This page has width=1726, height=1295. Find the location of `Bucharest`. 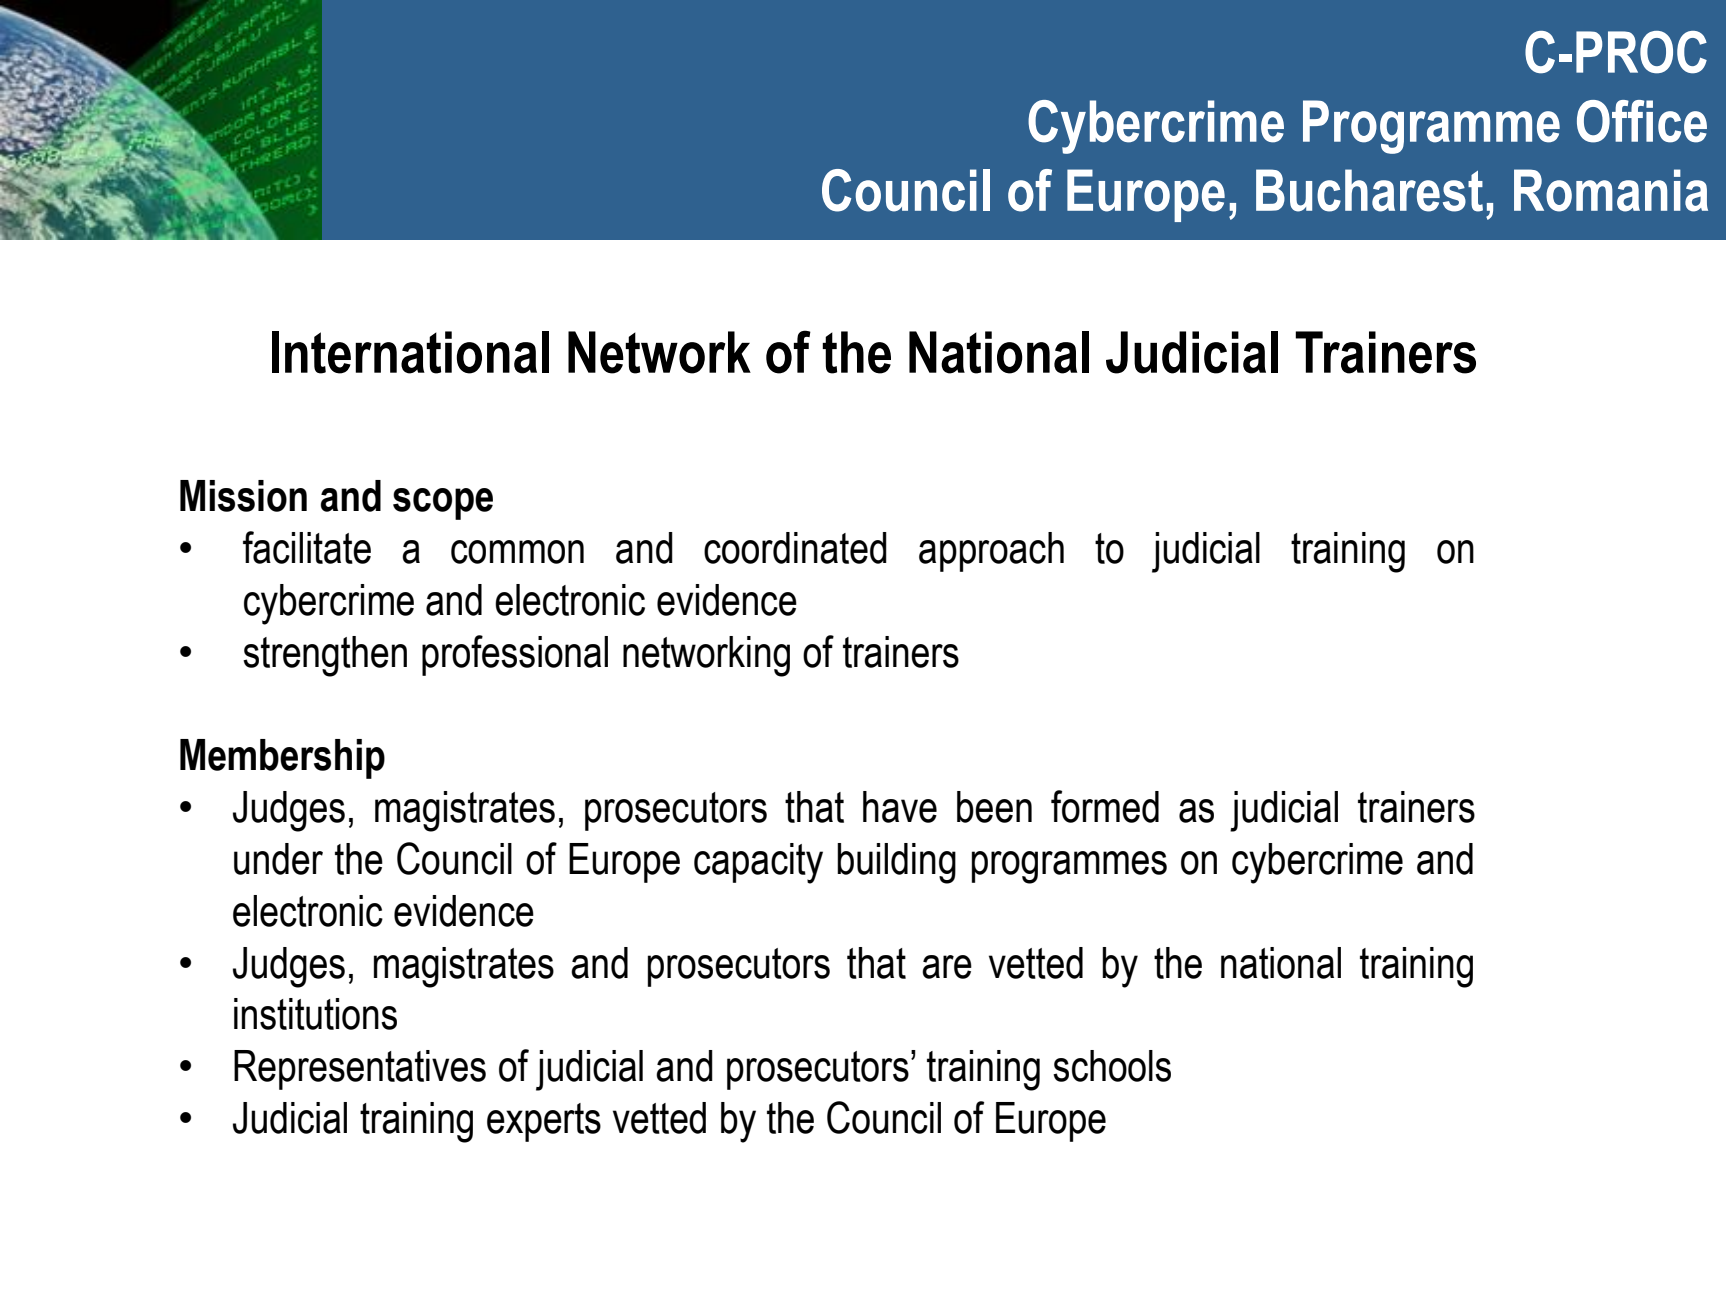

Bucharest is located at coordinates (1369, 190).
